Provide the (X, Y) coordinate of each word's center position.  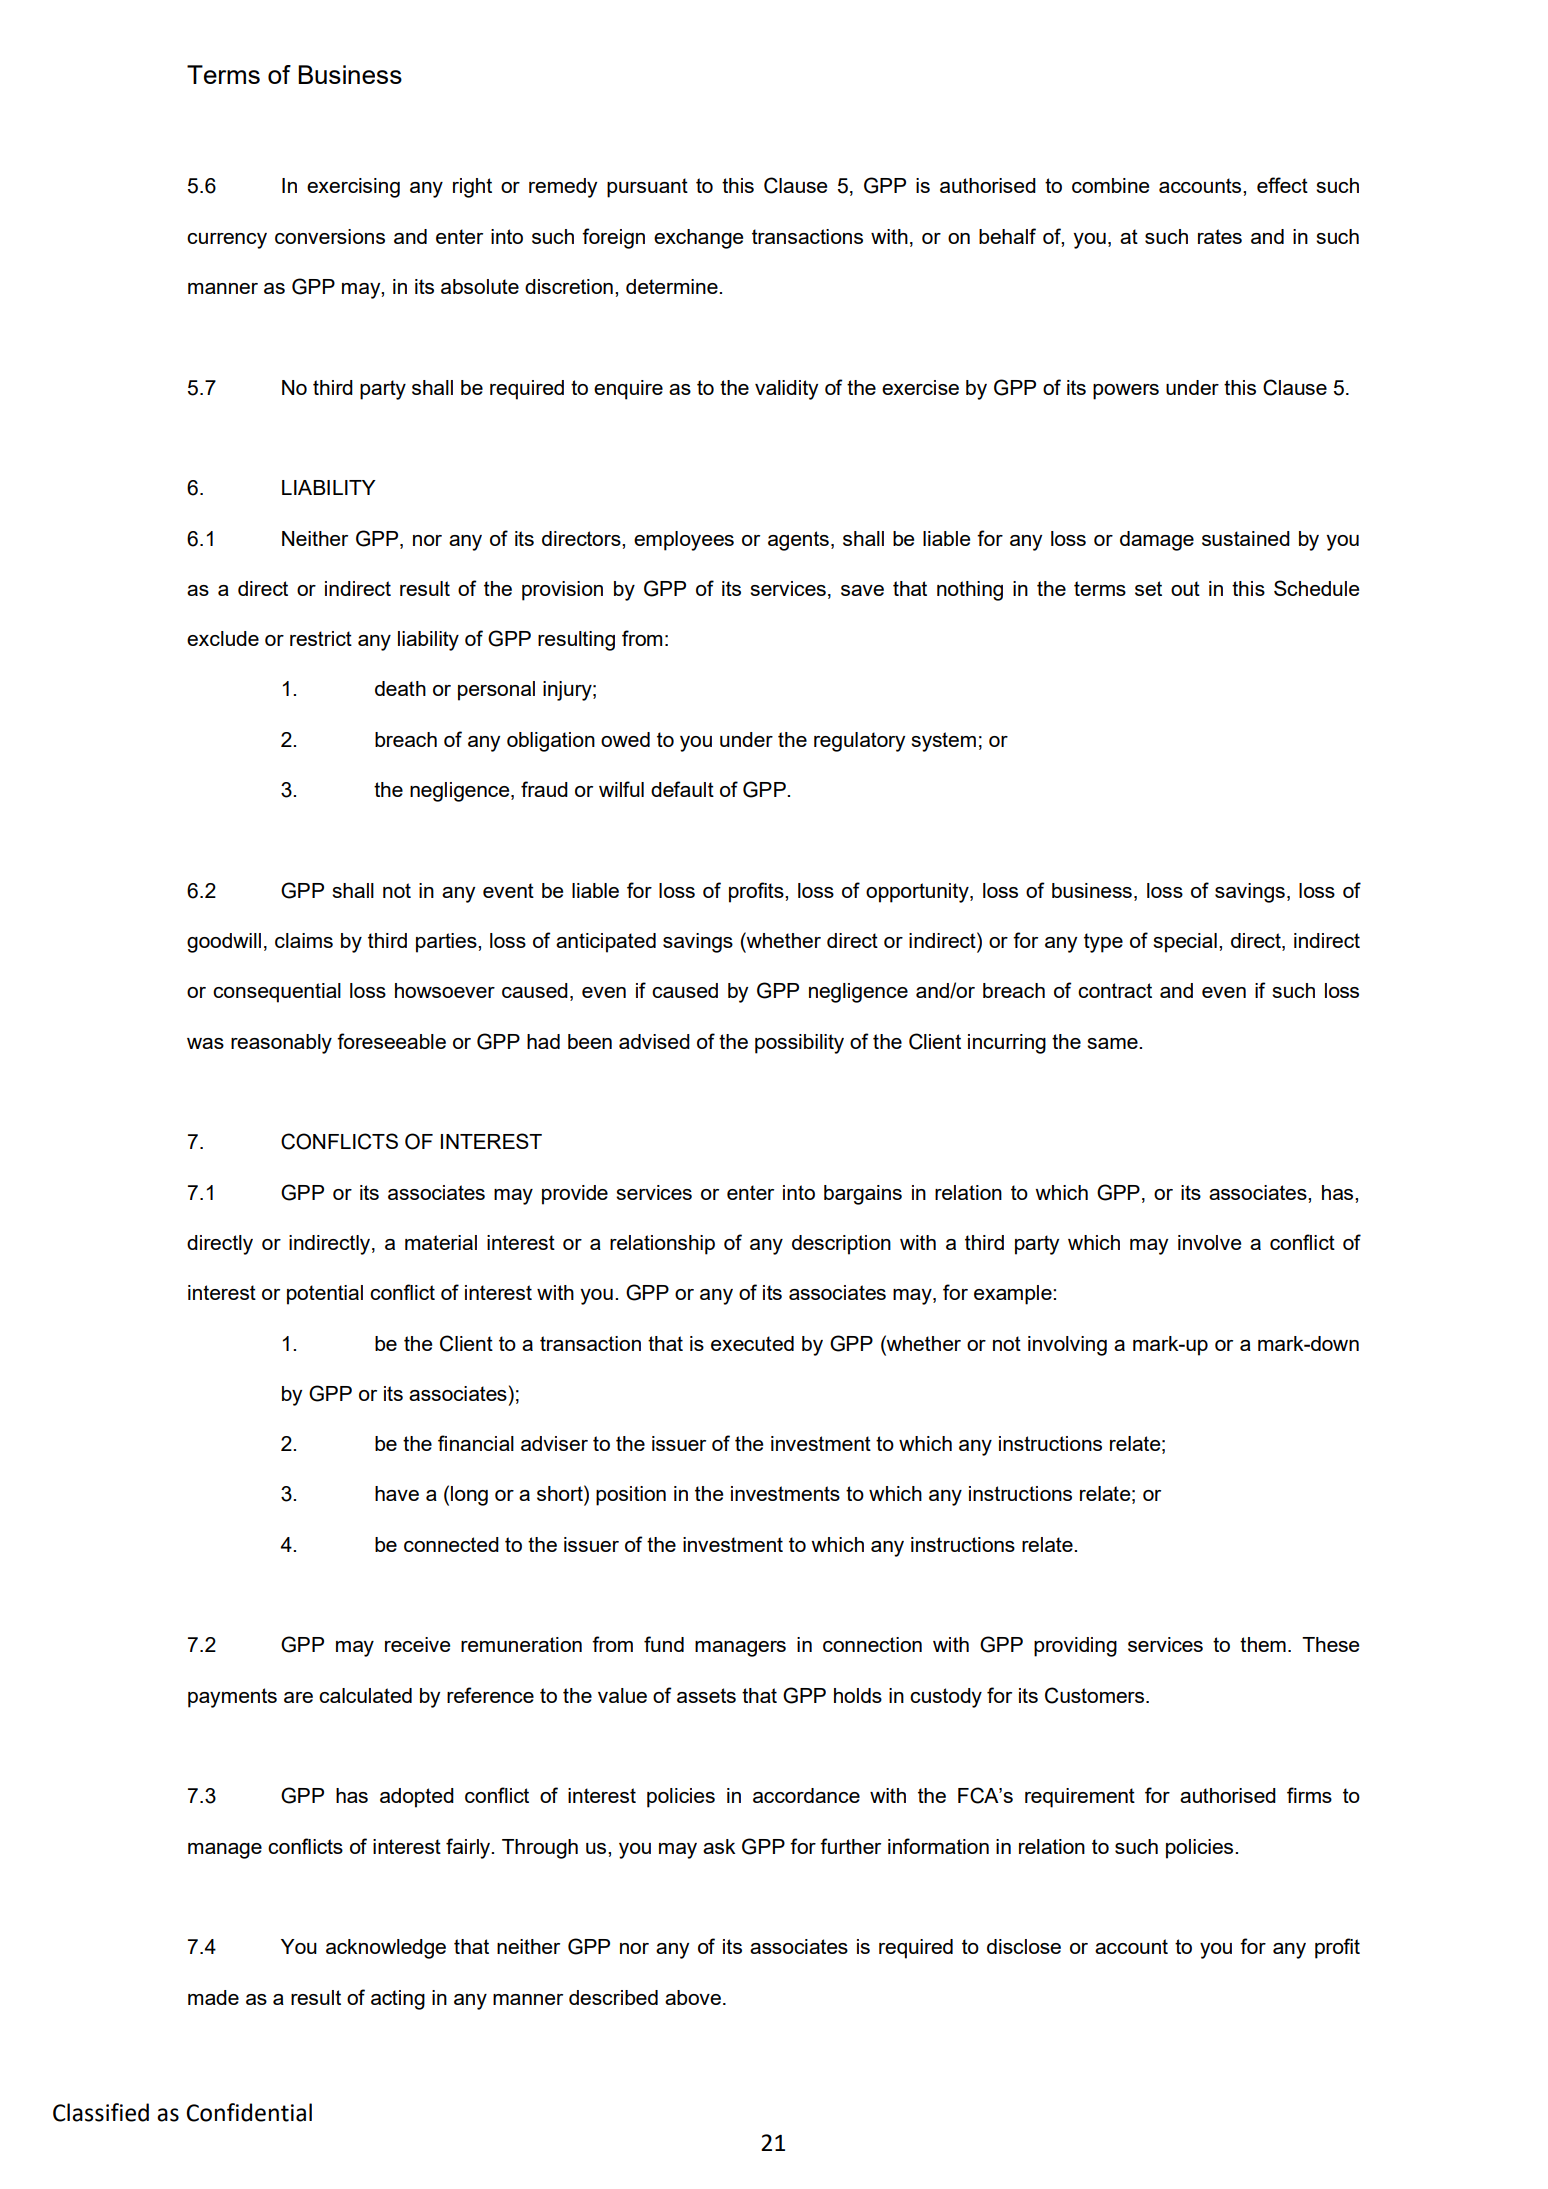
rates (1220, 236)
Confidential (249, 2112)
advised (654, 1041)
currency (227, 241)
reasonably (281, 1044)
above (693, 1997)
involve (1209, 1242)
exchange (698, 239)
